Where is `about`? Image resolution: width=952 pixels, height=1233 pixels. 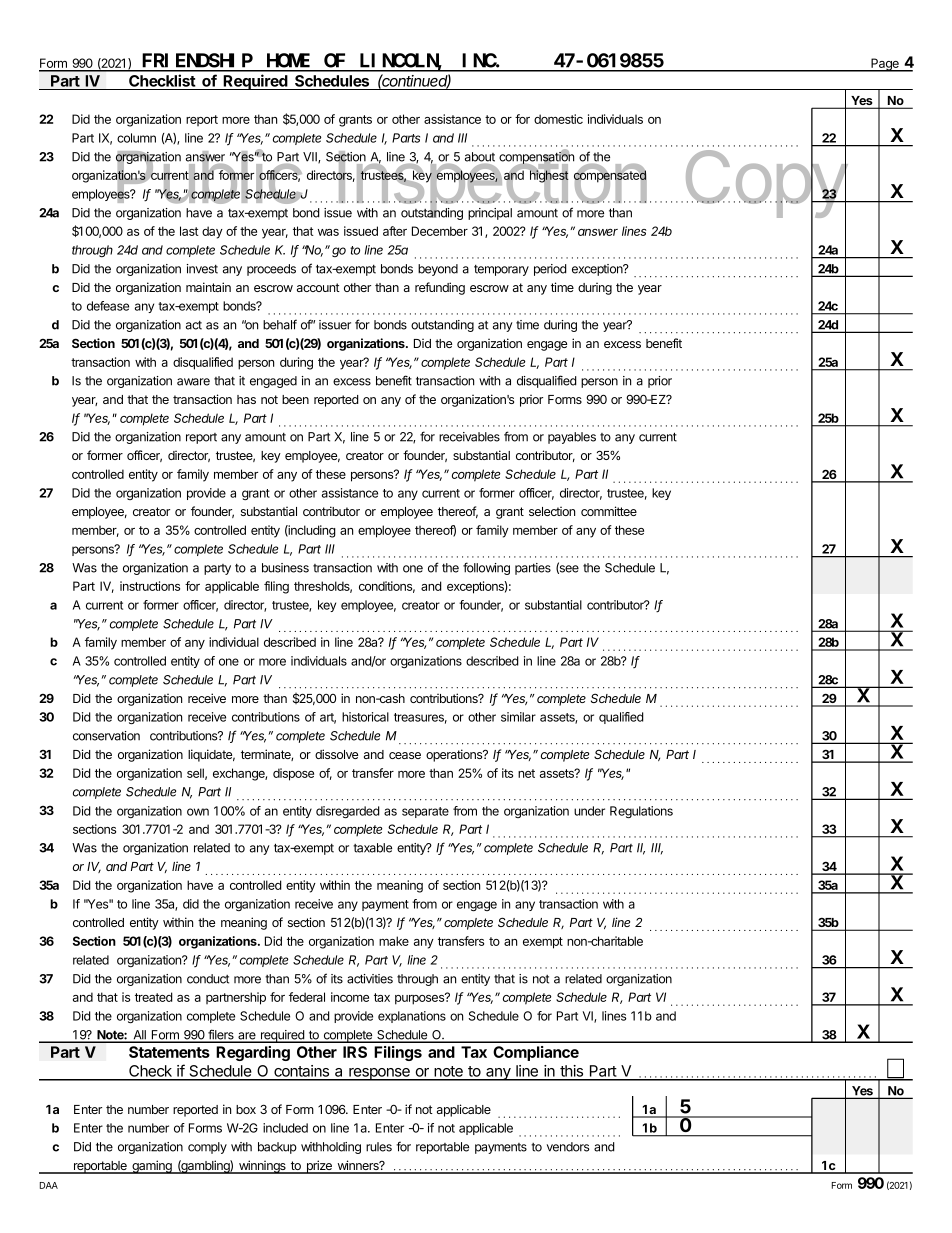
about is located at coordinates (480, 157).
